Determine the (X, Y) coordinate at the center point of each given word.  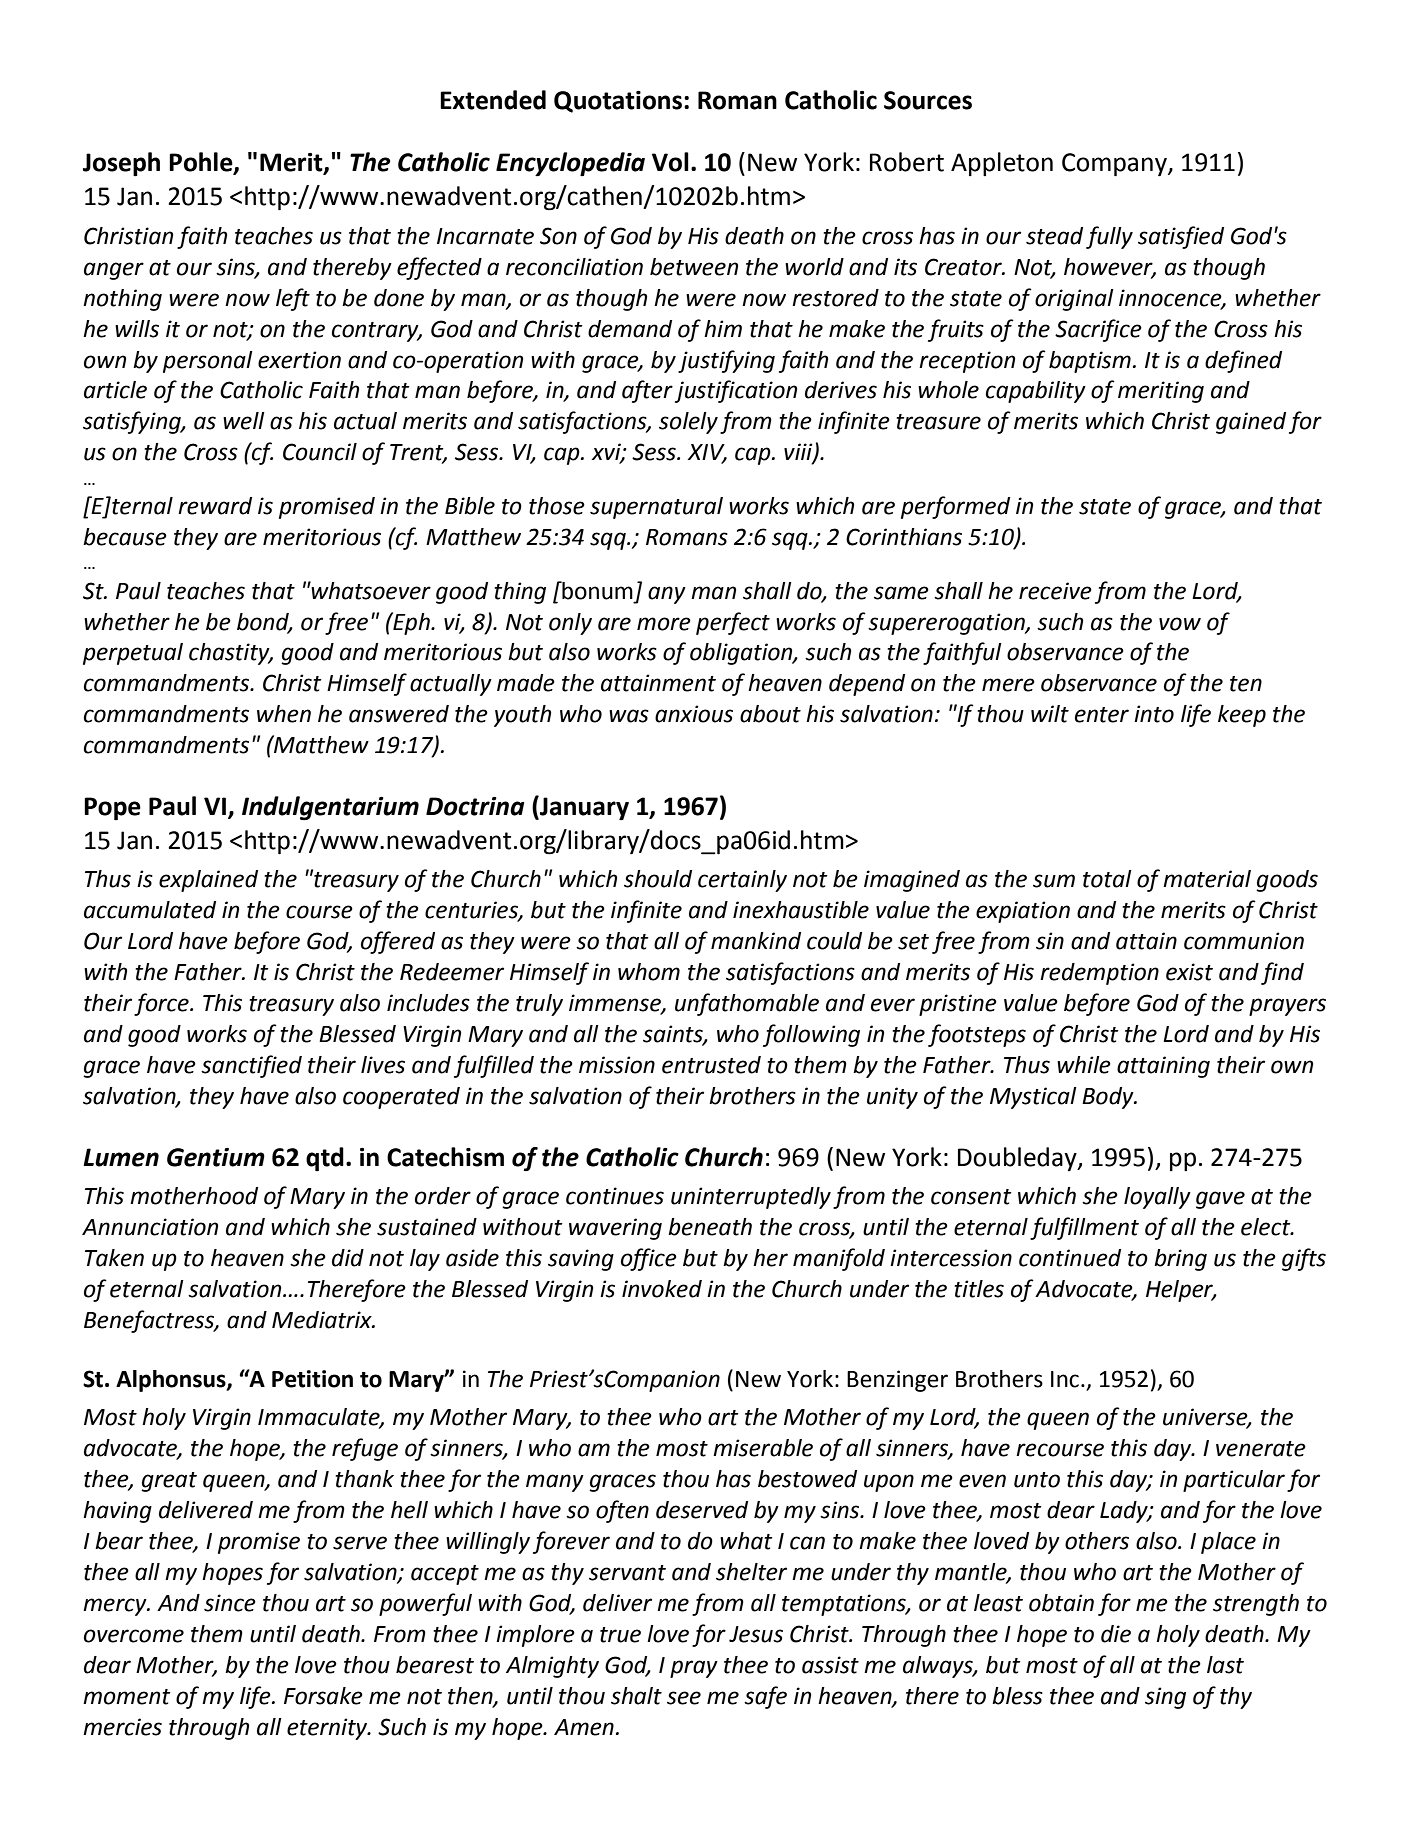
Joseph (121, 164)
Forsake (323, 1696)
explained (208, 881)
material (1207, 879)
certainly (742, 881)
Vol (670, 162)
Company (1115, 165)
